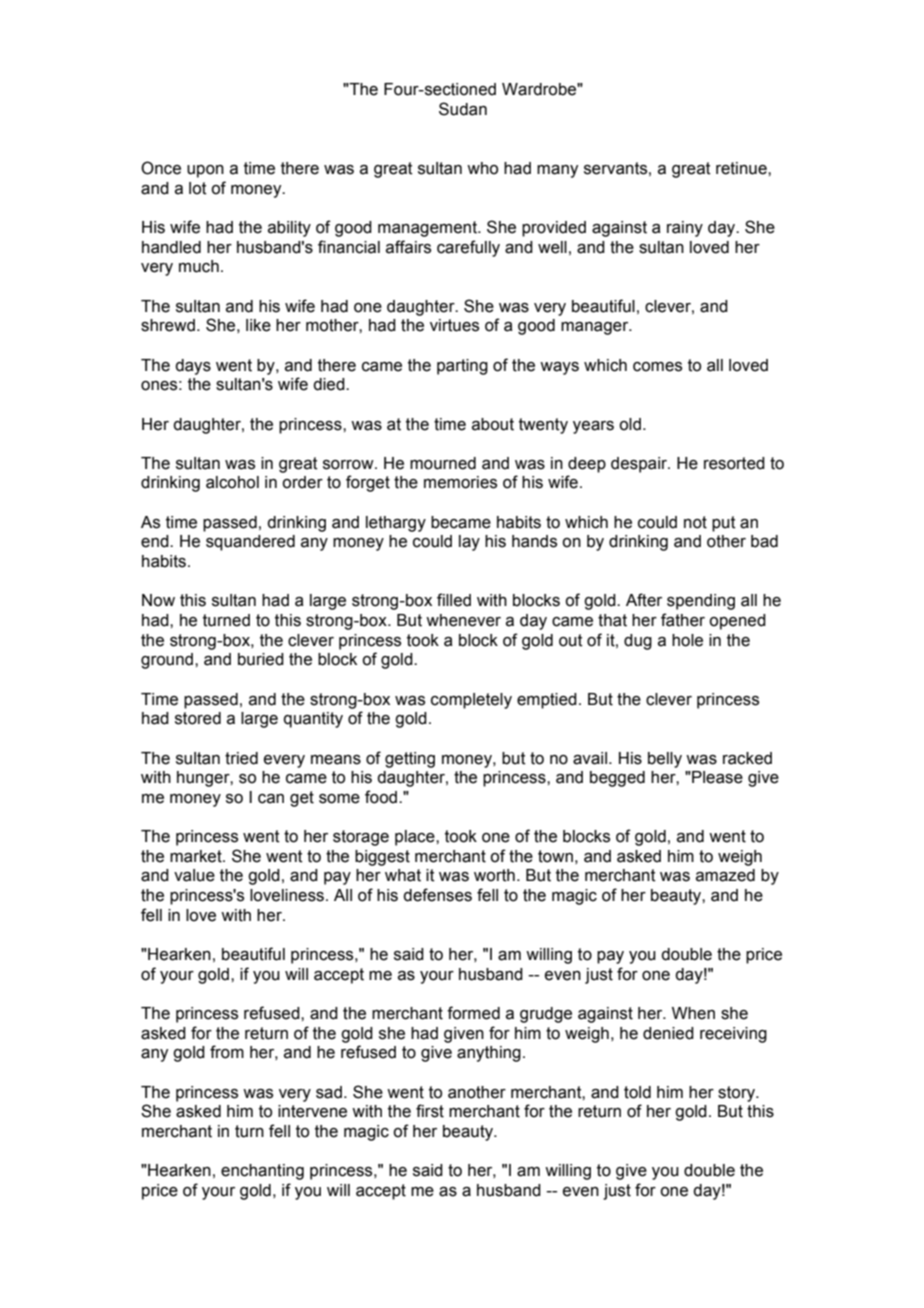 The width and height of the image is (924, 1308). What do you see at coordinates (262, 1172) in the image?
I see `enchanting` at bounding box center [262, 1172].
